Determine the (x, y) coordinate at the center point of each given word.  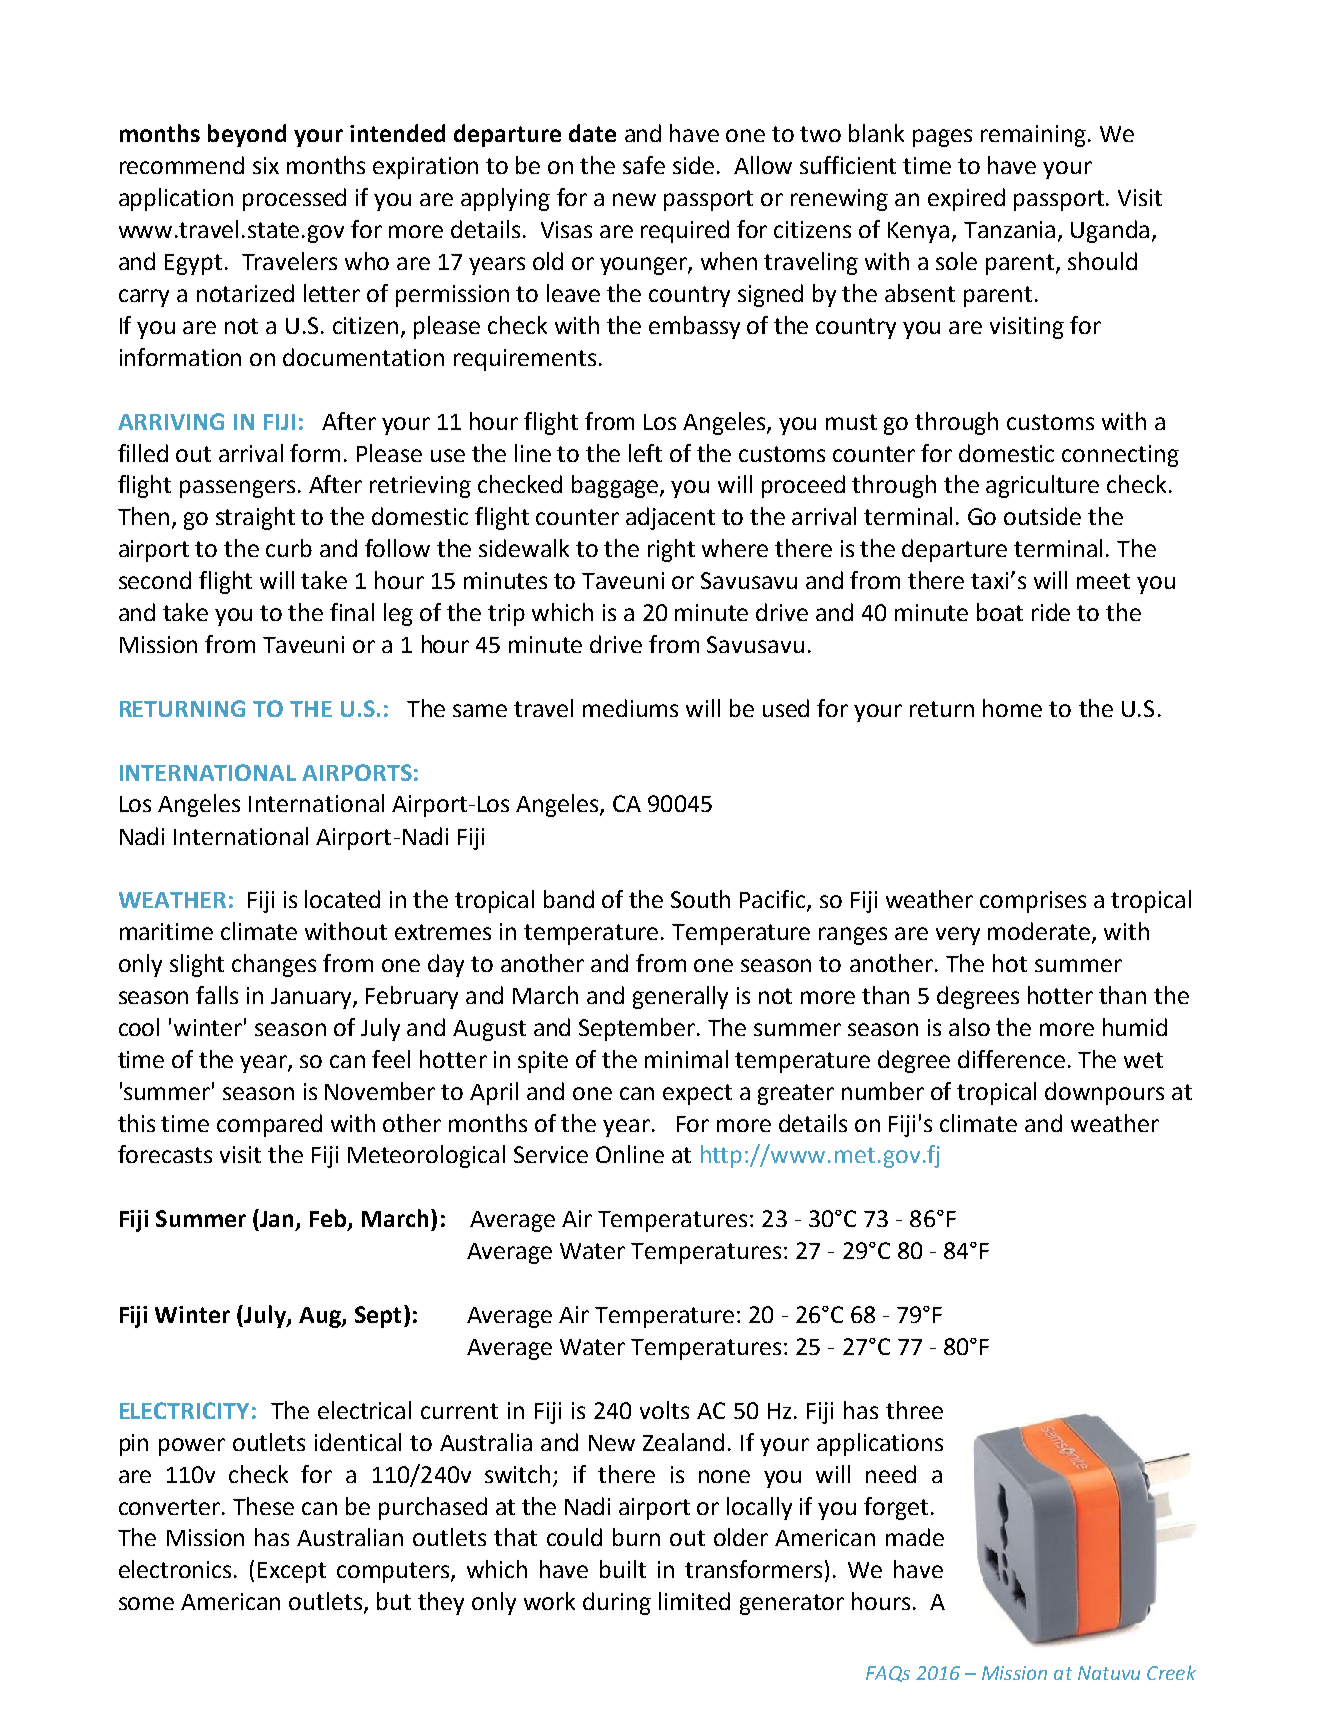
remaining (1033, 136)
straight (255, 518)
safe (644, 165)
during (617, 1603)
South (700, 899)
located (342, 899)
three (914, 1410)
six (266, 165)
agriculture (1042, 486)
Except (292, 1572)
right (671, 550)
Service (551, 1154)
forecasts (165, 1154)
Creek (1171, 1672)
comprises (1033, 902)
